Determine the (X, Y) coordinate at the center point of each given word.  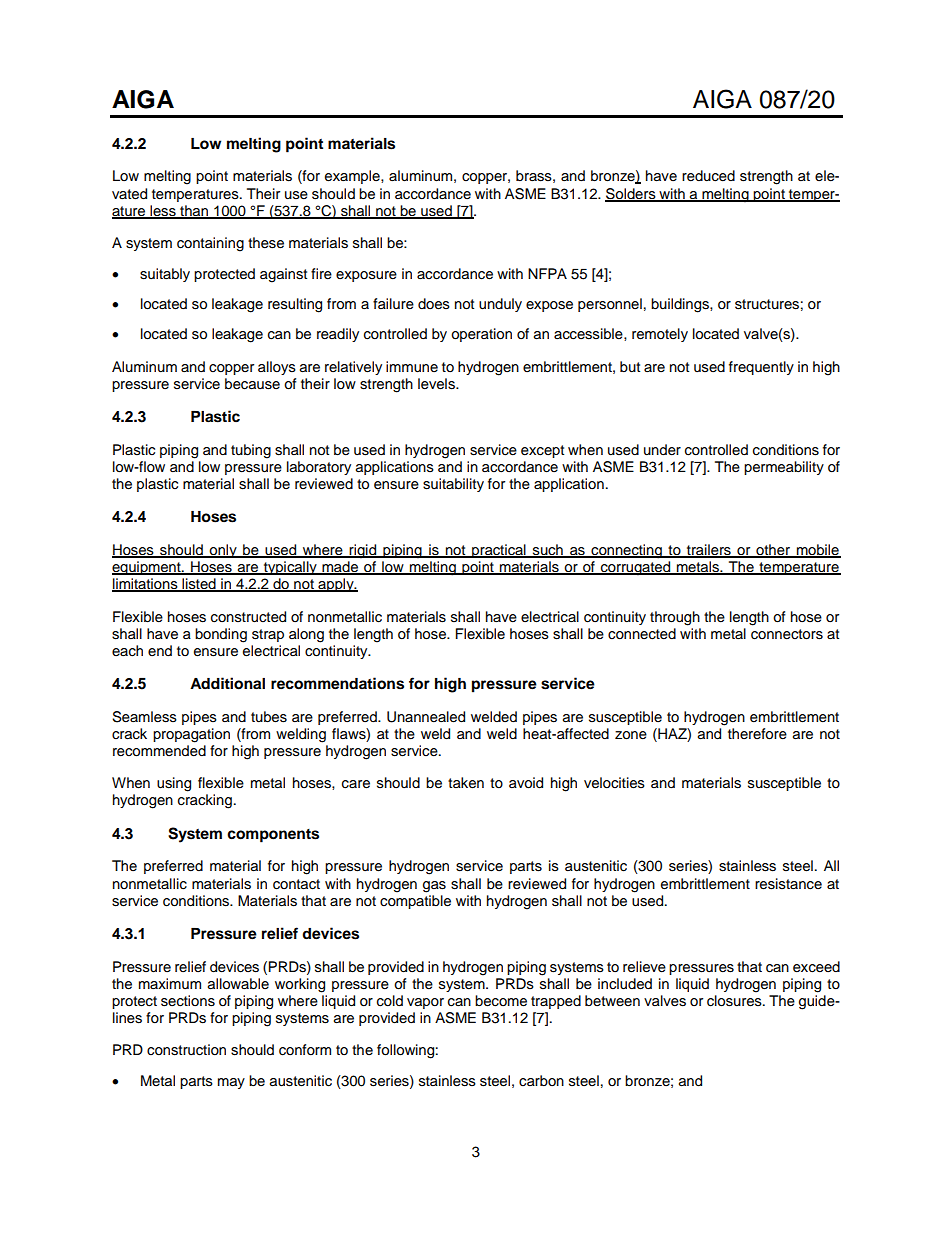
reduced (708, 176)
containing (210, 244)
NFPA (547, 273)
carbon (541, 1080)
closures (735, 1001)
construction (186, 1050)
